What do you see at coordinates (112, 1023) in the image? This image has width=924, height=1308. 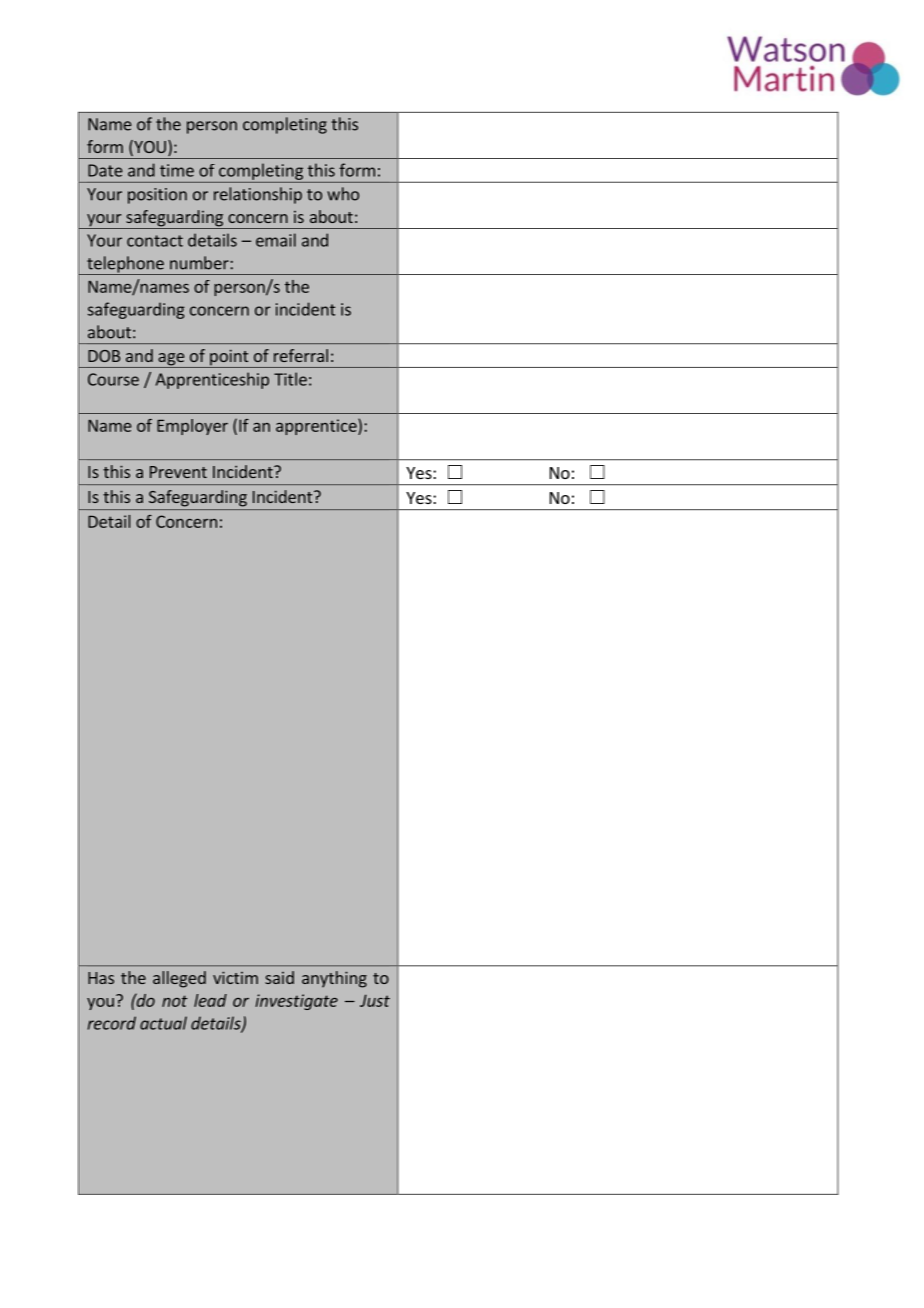 I see `record` at bounding box center [112, 1023].
